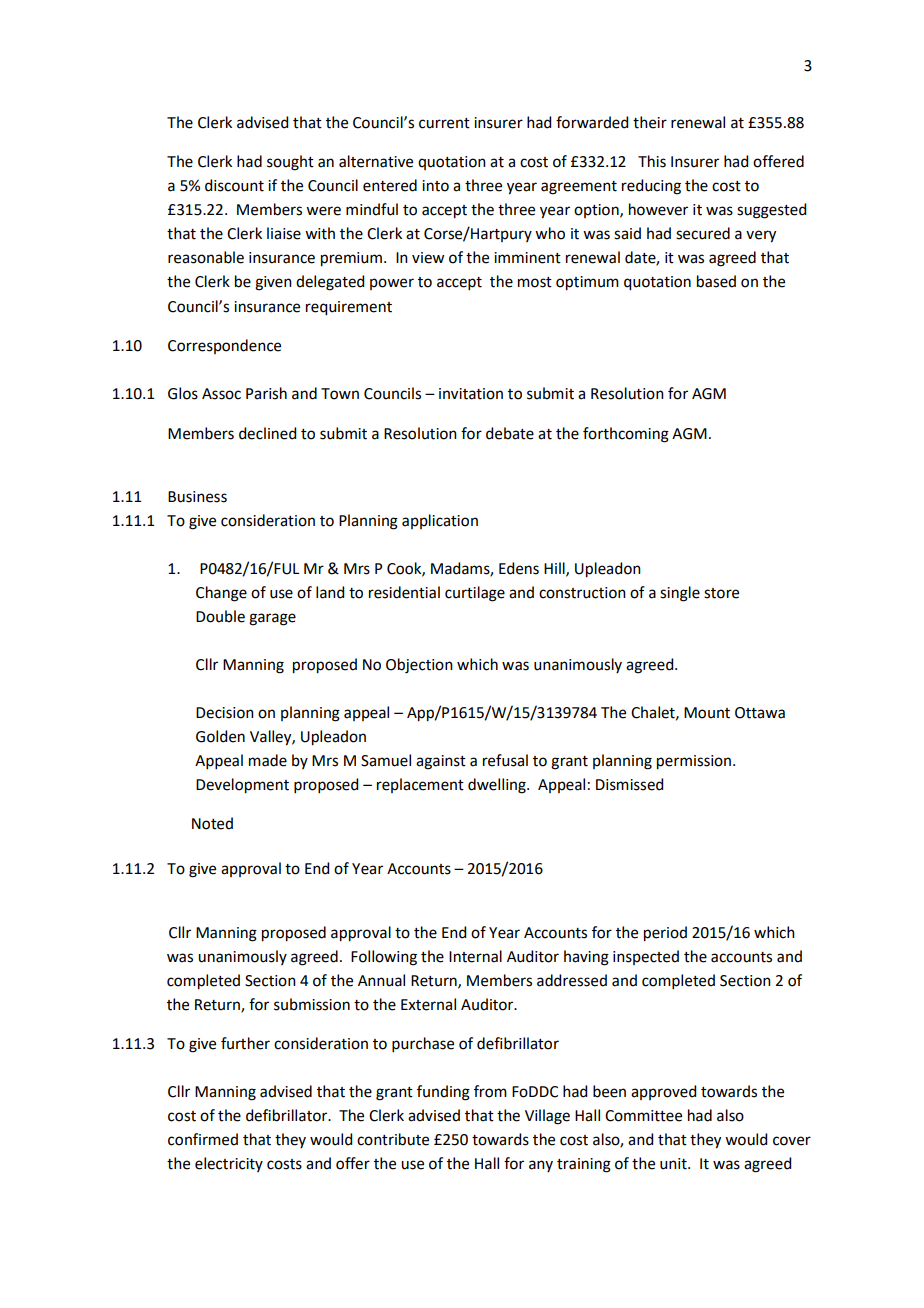 The image size is (924, 1308). What do you see at coordinates (290, 163) in the screenshot?
I see `sought` at bounding box center [290, 163].
